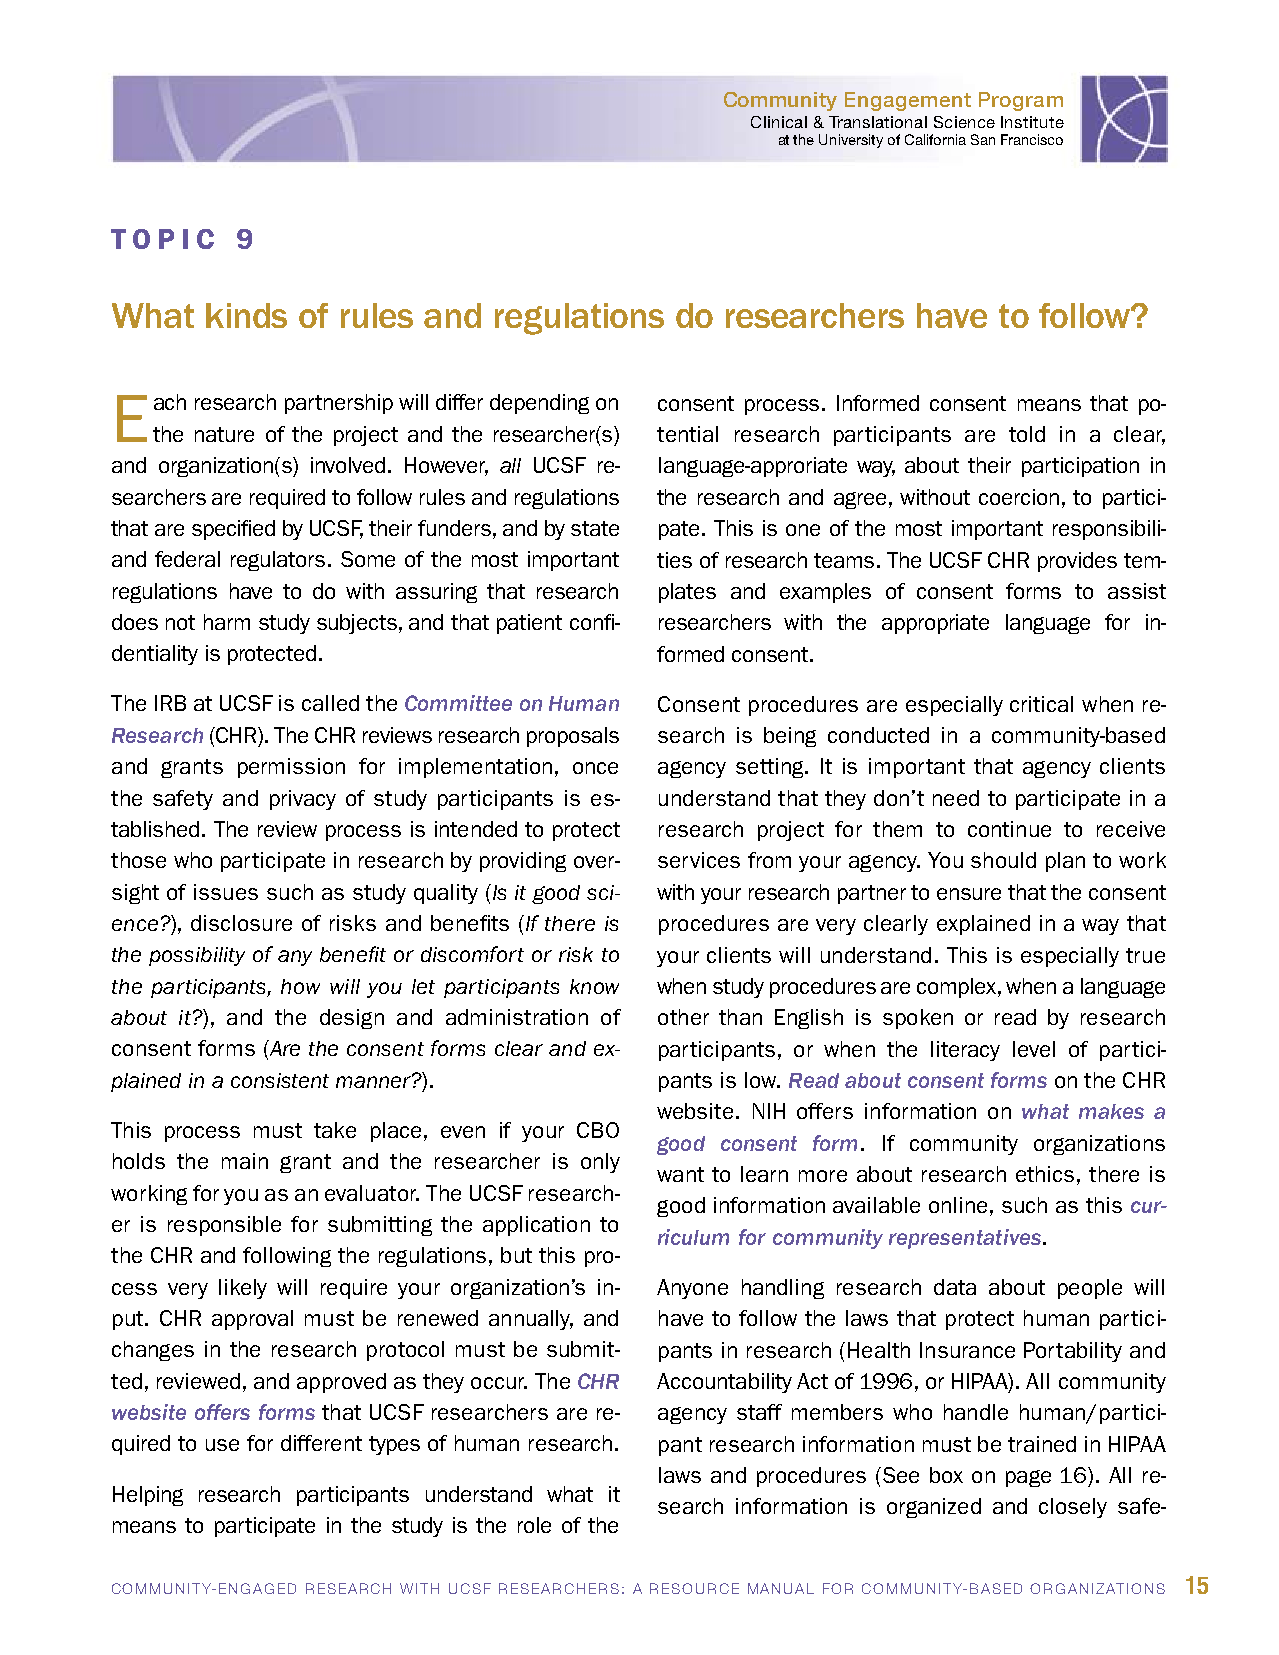  What do you see at coordinates (1009, 829) in the document?
I see `continue` at bounding box center [1009, 829].
